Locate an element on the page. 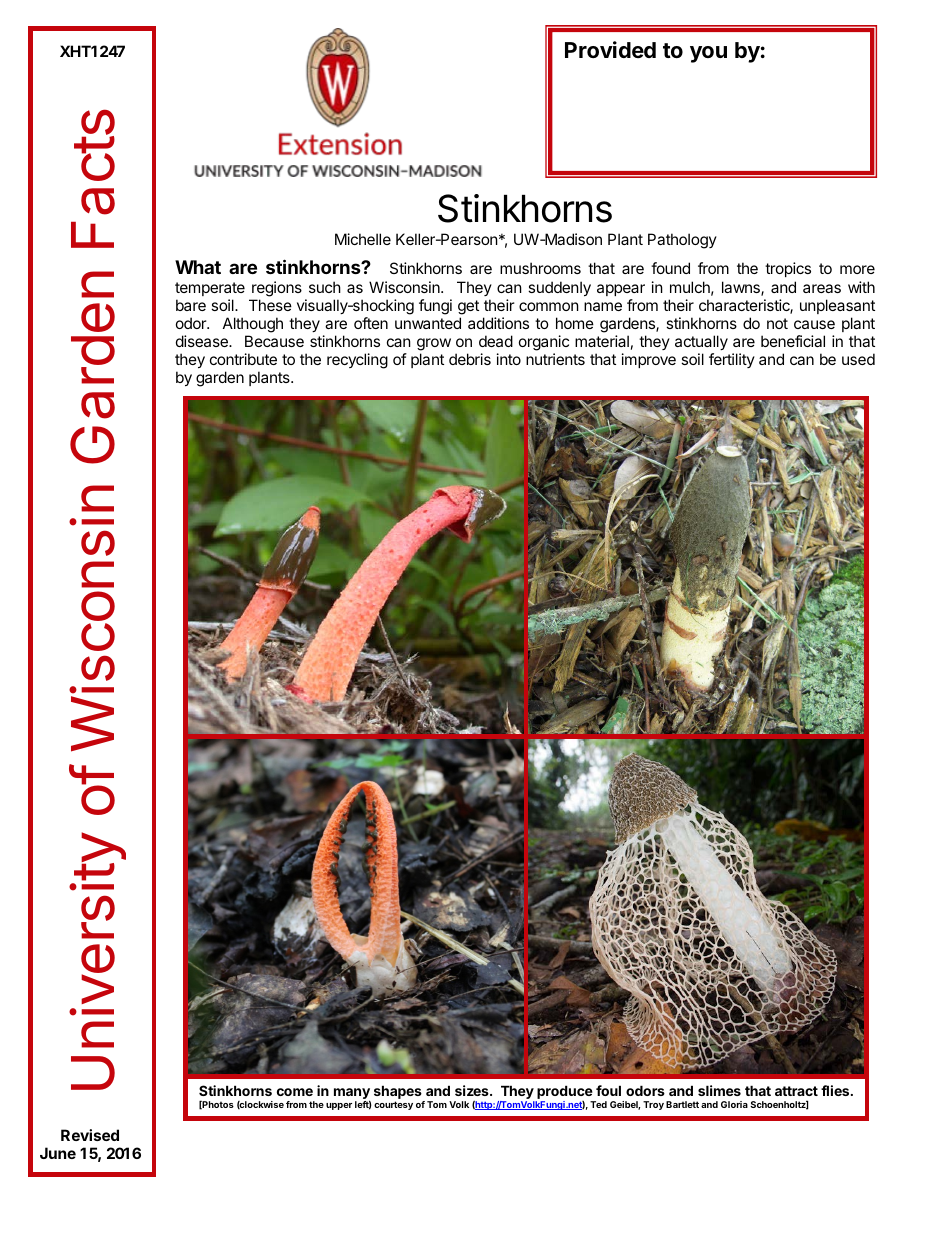 This page has width=952, height=1233. contribute is located at coordinates (243, 359).
